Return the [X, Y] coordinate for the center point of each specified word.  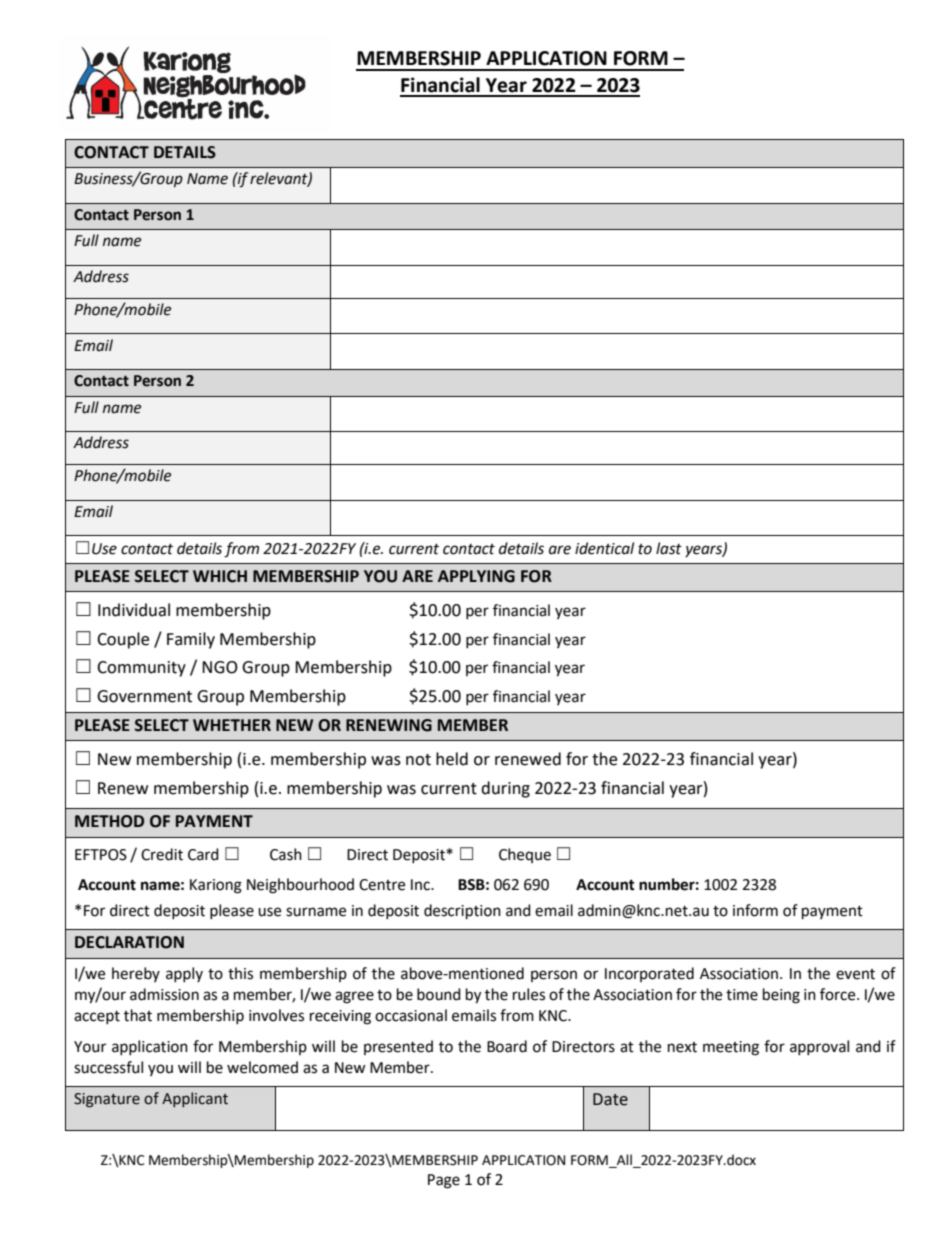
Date [610, 1099]
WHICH [220, 576]
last [669, 548]
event [855, 974]
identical [604, 548]
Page [444, 1181]
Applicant [195, 1099]
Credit [162, 854]
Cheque [525, 855]
